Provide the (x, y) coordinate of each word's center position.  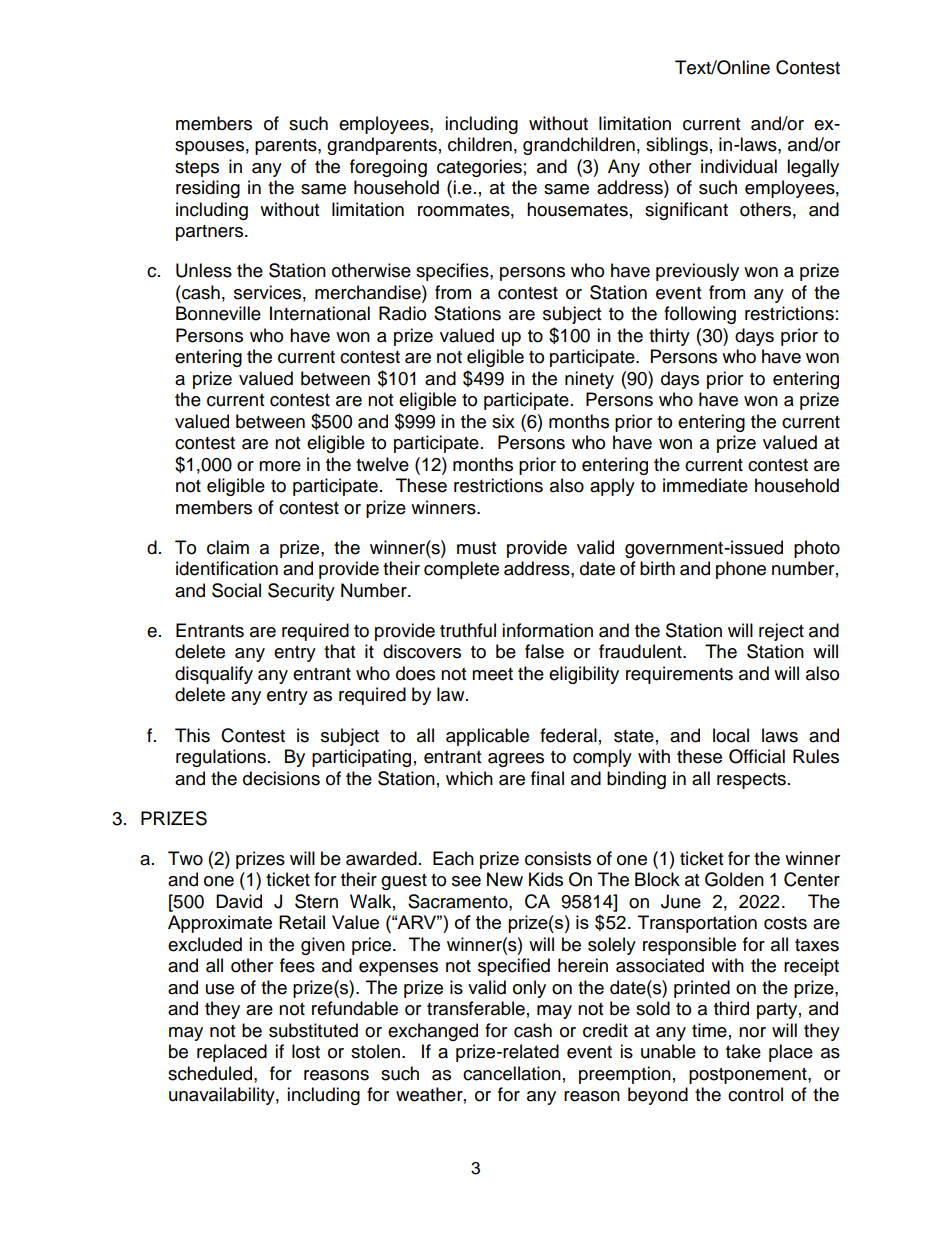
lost (306, 1051)
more (280, 466)
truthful (468, 630)
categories (479, 168)
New (505, 879)
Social (236, 590)
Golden (734, 879)
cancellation (512, 1073)
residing (208, 189)
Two (185, 858)
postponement (749, 1076)
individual (739, 166)
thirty (669, 337)
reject (781, 632)
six (503, 421)
